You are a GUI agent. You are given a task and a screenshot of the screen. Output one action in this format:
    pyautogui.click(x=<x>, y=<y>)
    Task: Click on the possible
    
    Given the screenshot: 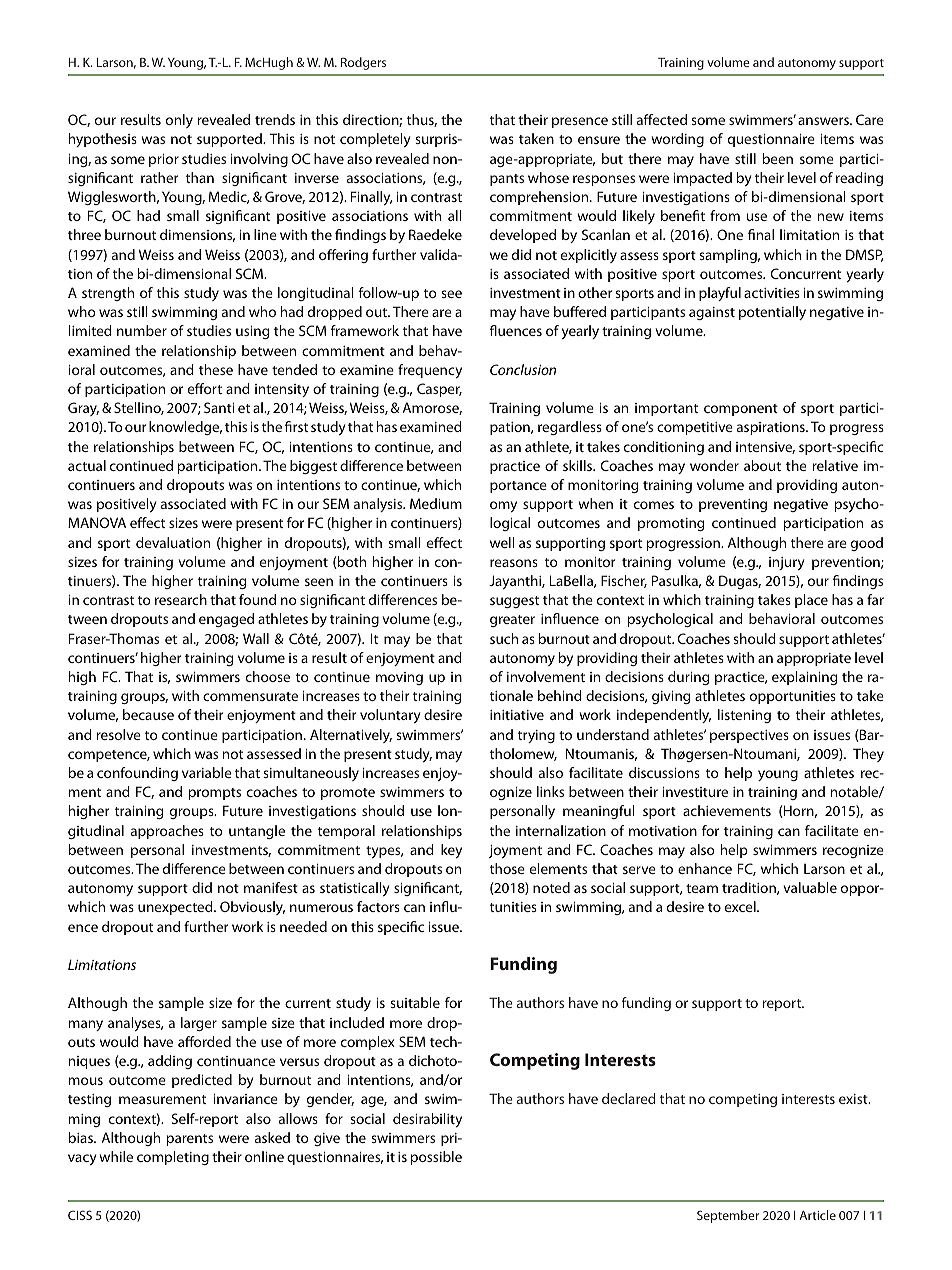 What is the action you would take?
    pyautogui.click(x=436, y=1158)
